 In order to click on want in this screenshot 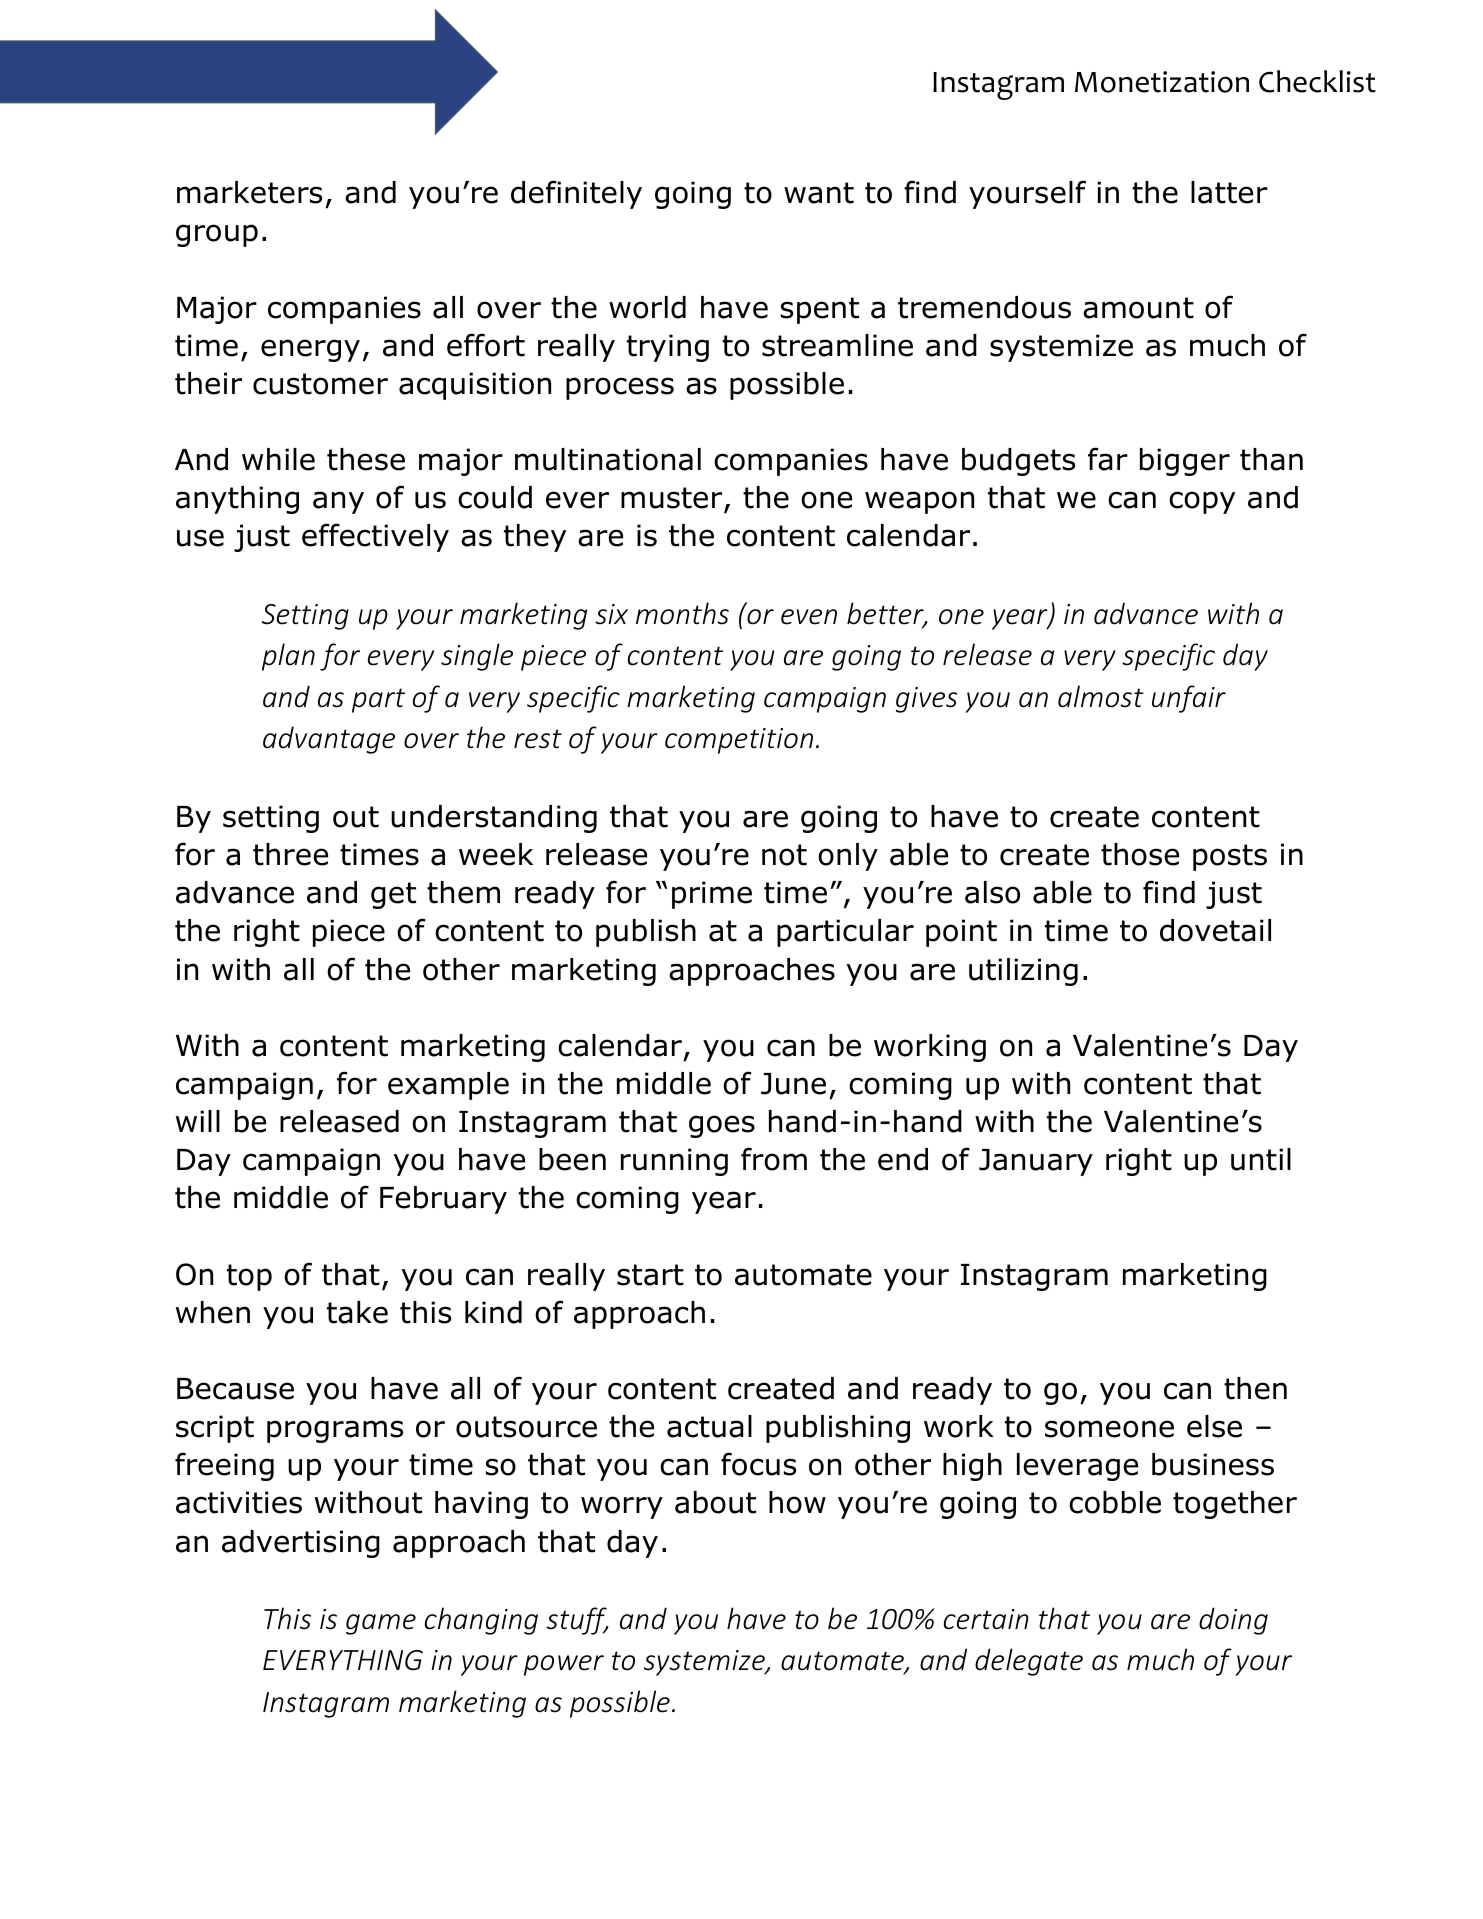, I will do `click(819, 193)`.
